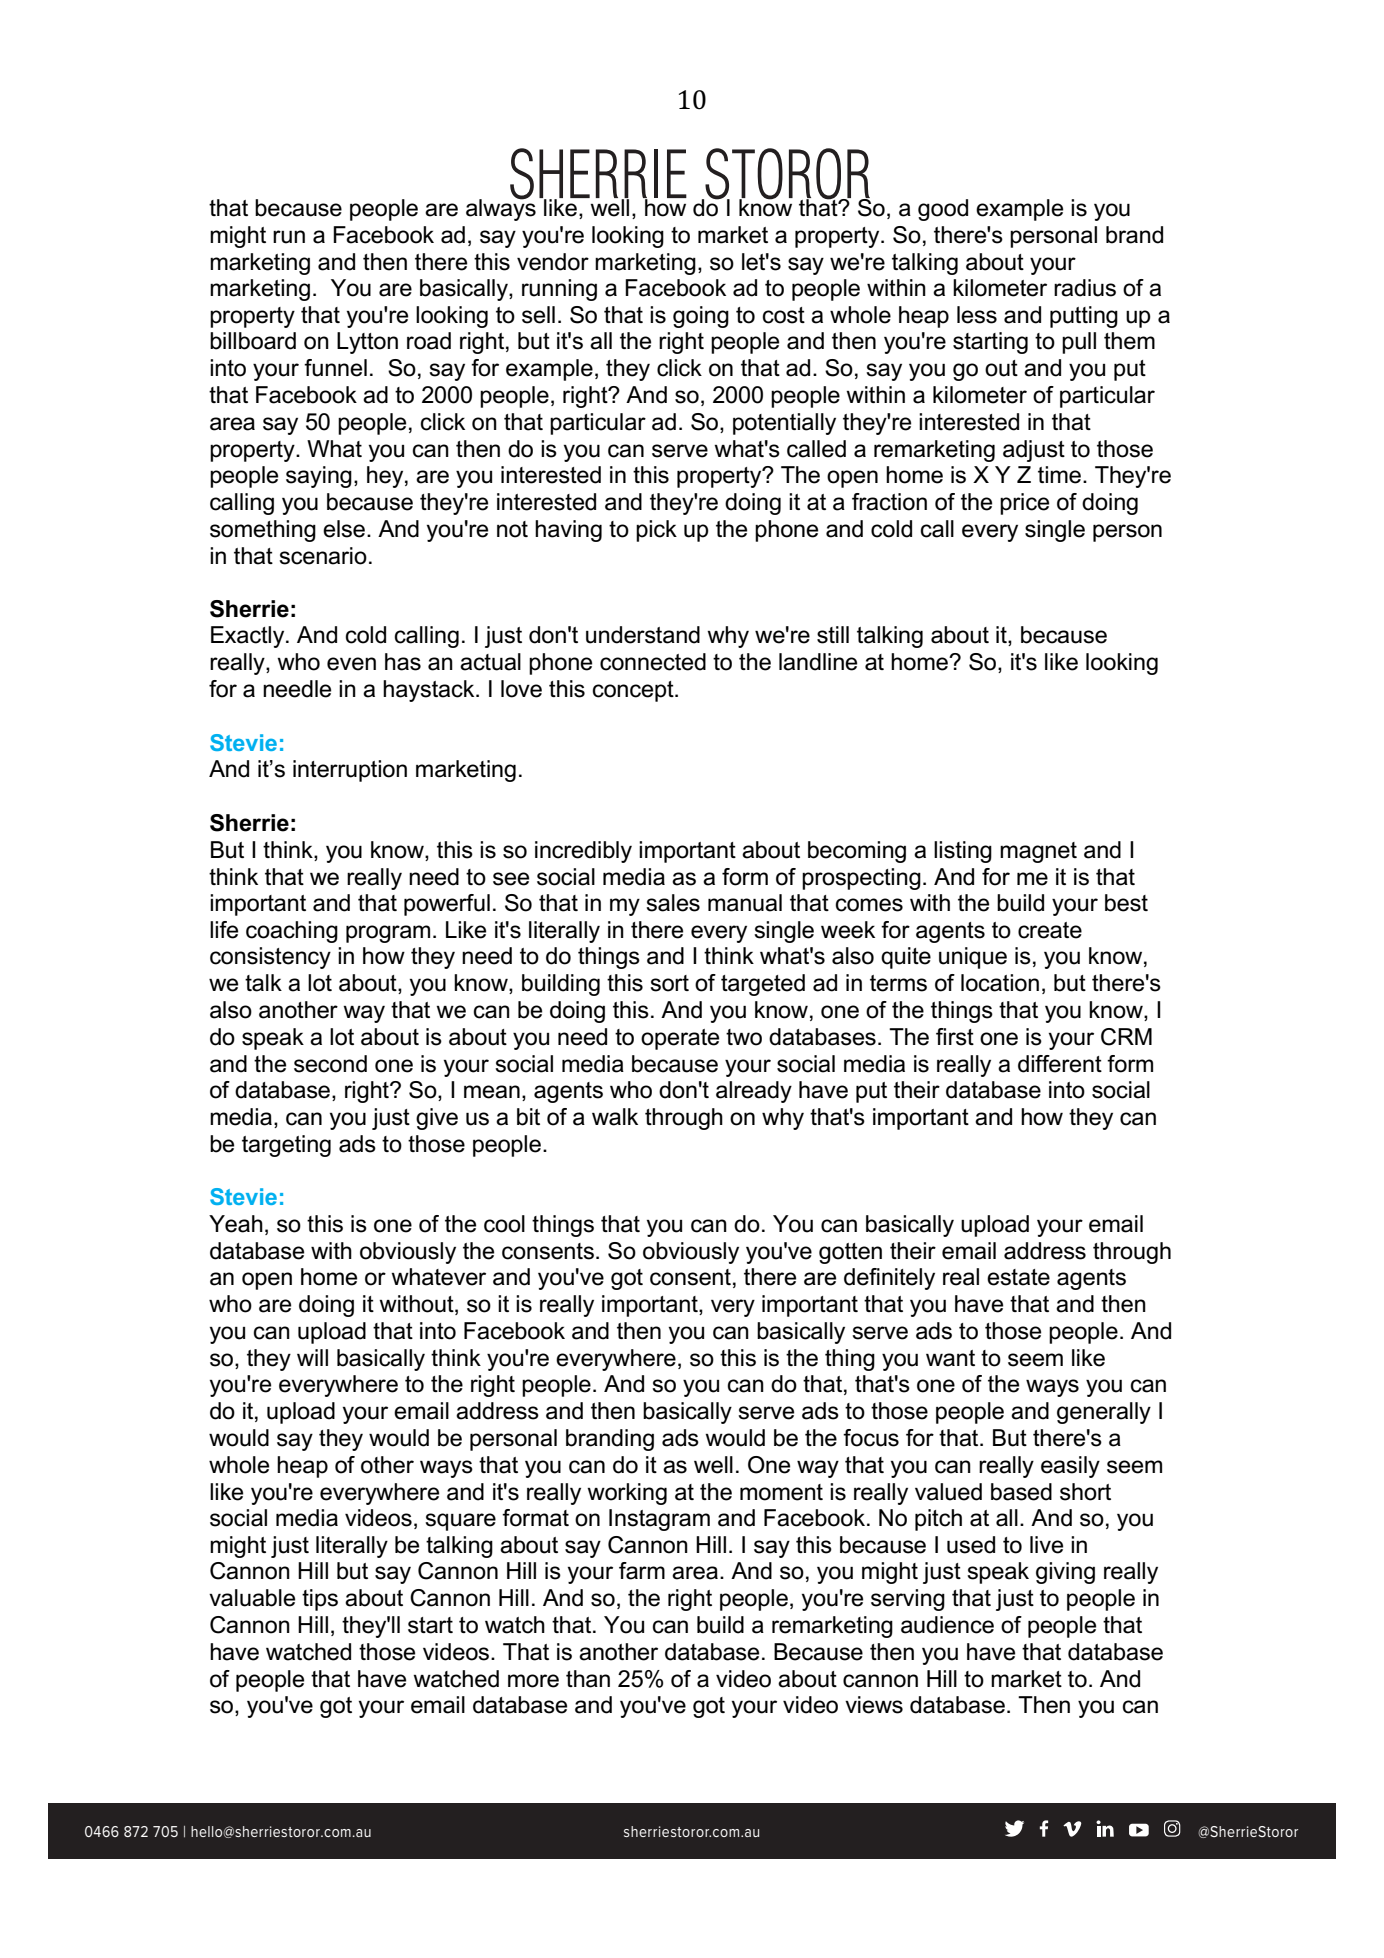 This screenshot has height=1958, width=1384. What do you see at coordinates (1085, 288) in the screenshot?
I see `radius` at bounding box center [1085, 288].
